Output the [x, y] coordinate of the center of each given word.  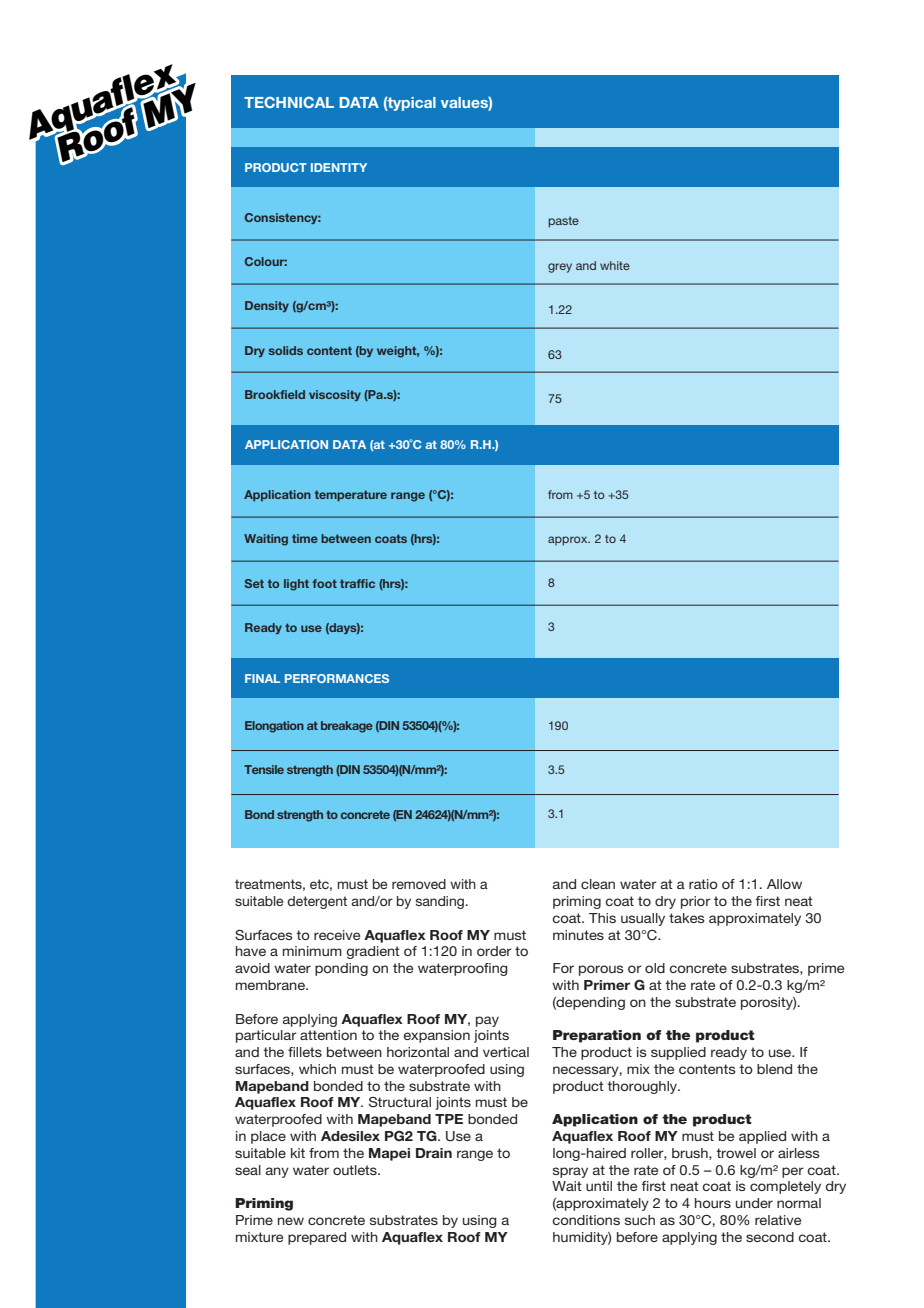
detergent [317, 902]
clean [598, 884]
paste [563, 222]
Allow [784, 884]
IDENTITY [339, 167]
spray [570, 1172]
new [291, 1221]
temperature [351, 495]
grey [560, 268]
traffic [357, 583]
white [615, 265]
